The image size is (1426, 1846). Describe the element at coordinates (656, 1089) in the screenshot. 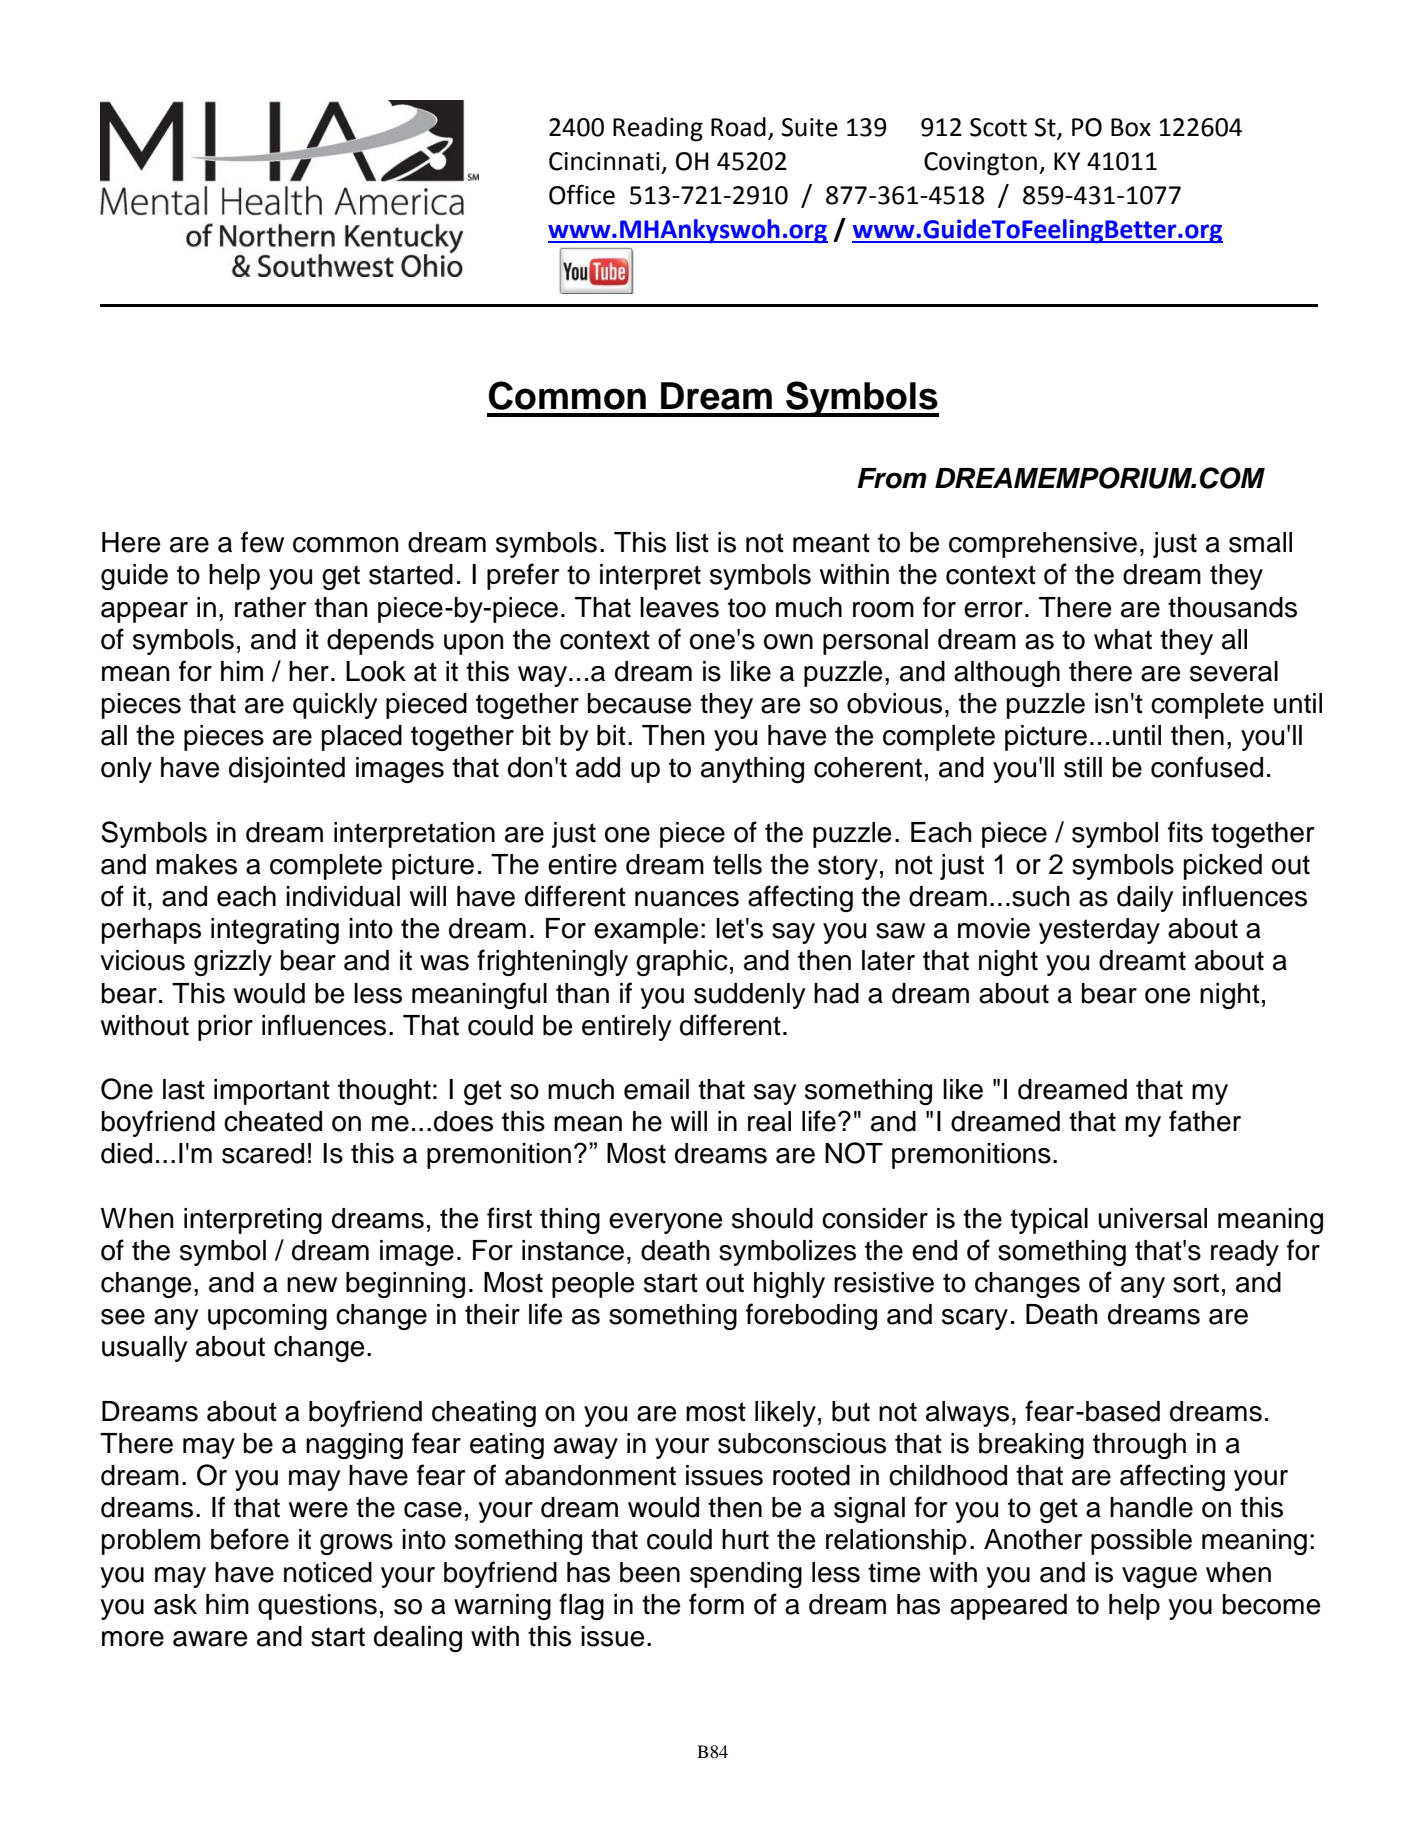

I see `email` at that location.
